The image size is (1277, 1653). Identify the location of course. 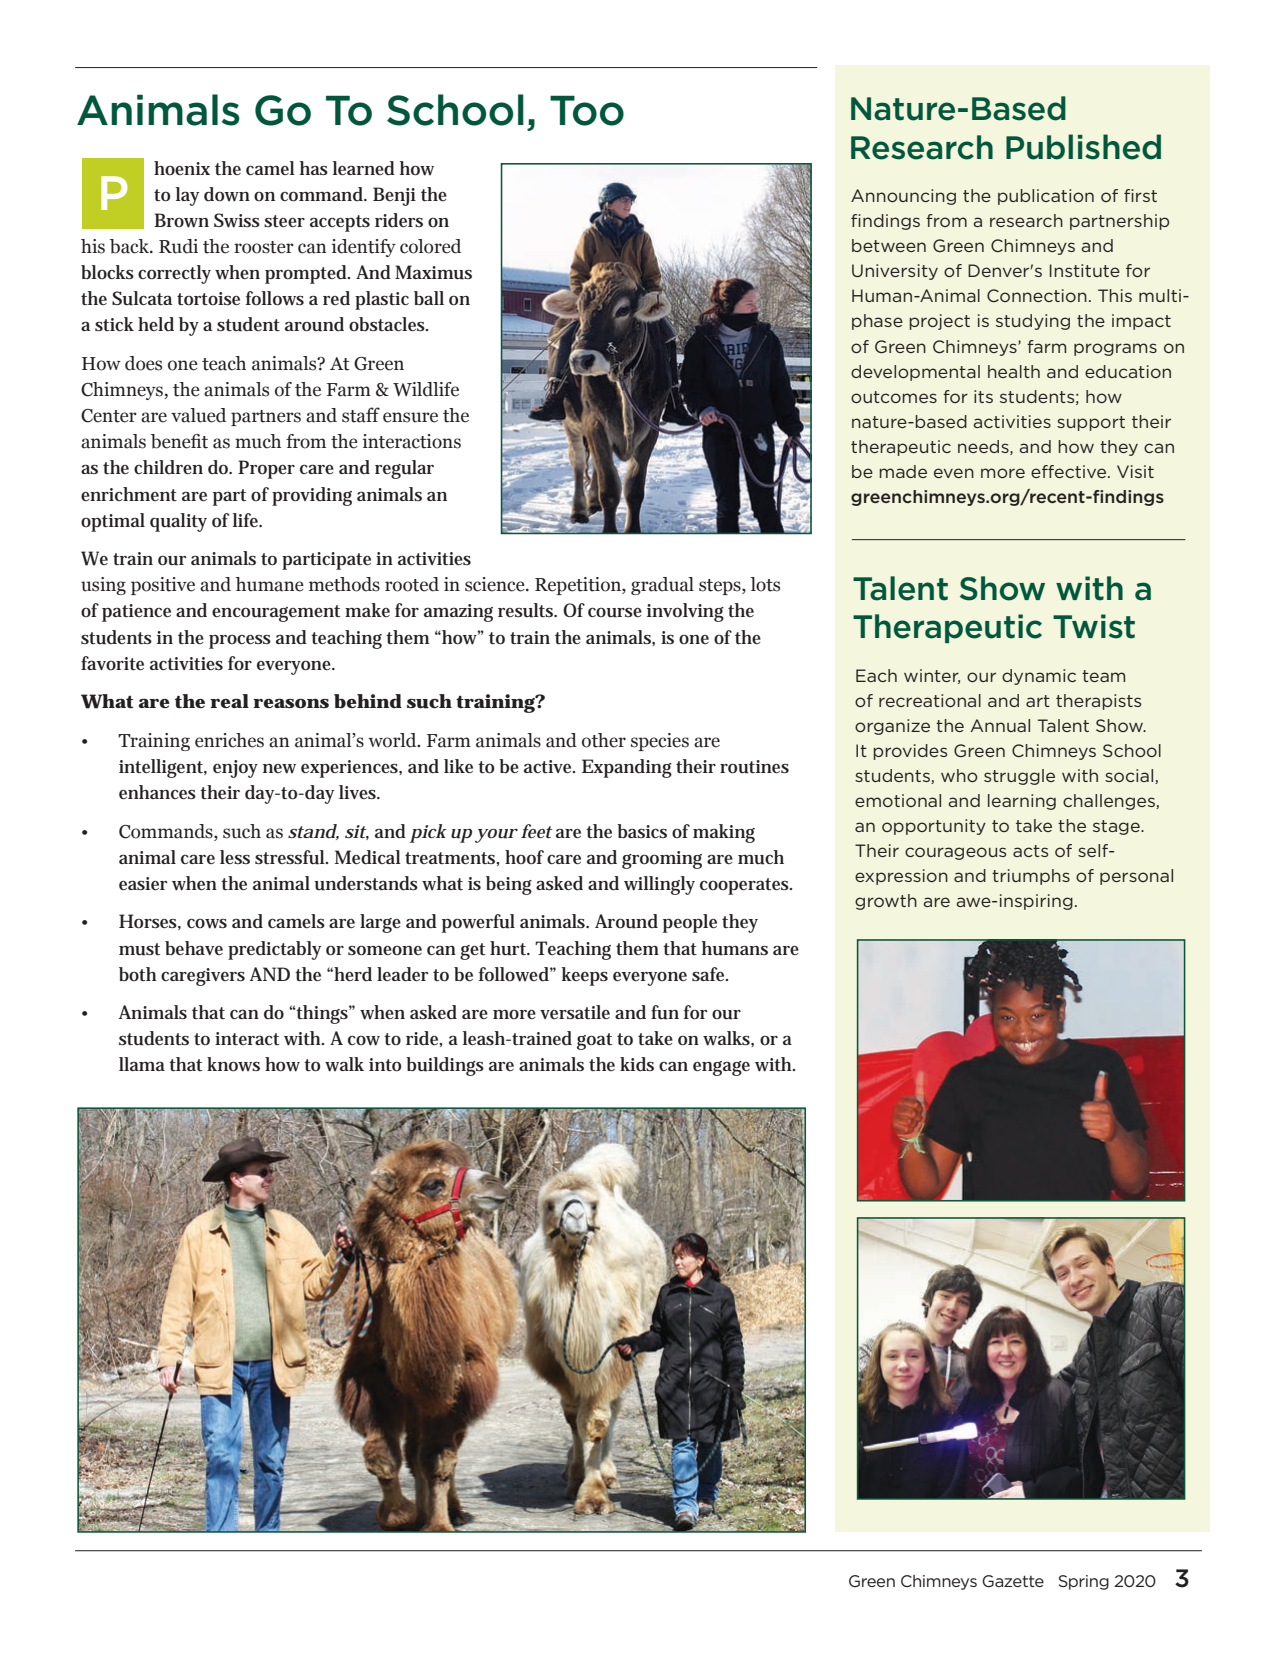
(615, 612).
